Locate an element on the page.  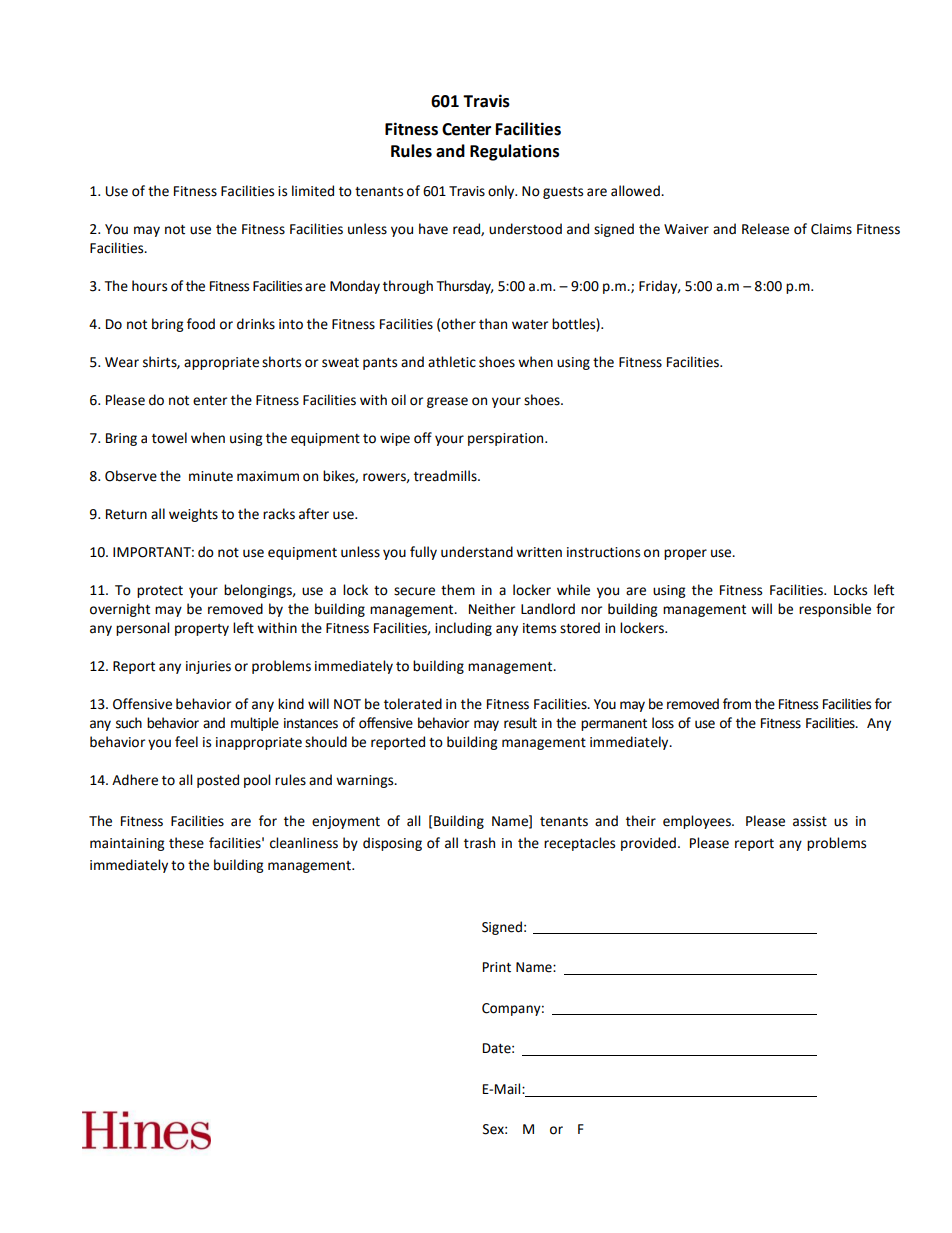
only is located at coordinates (502, 192).
